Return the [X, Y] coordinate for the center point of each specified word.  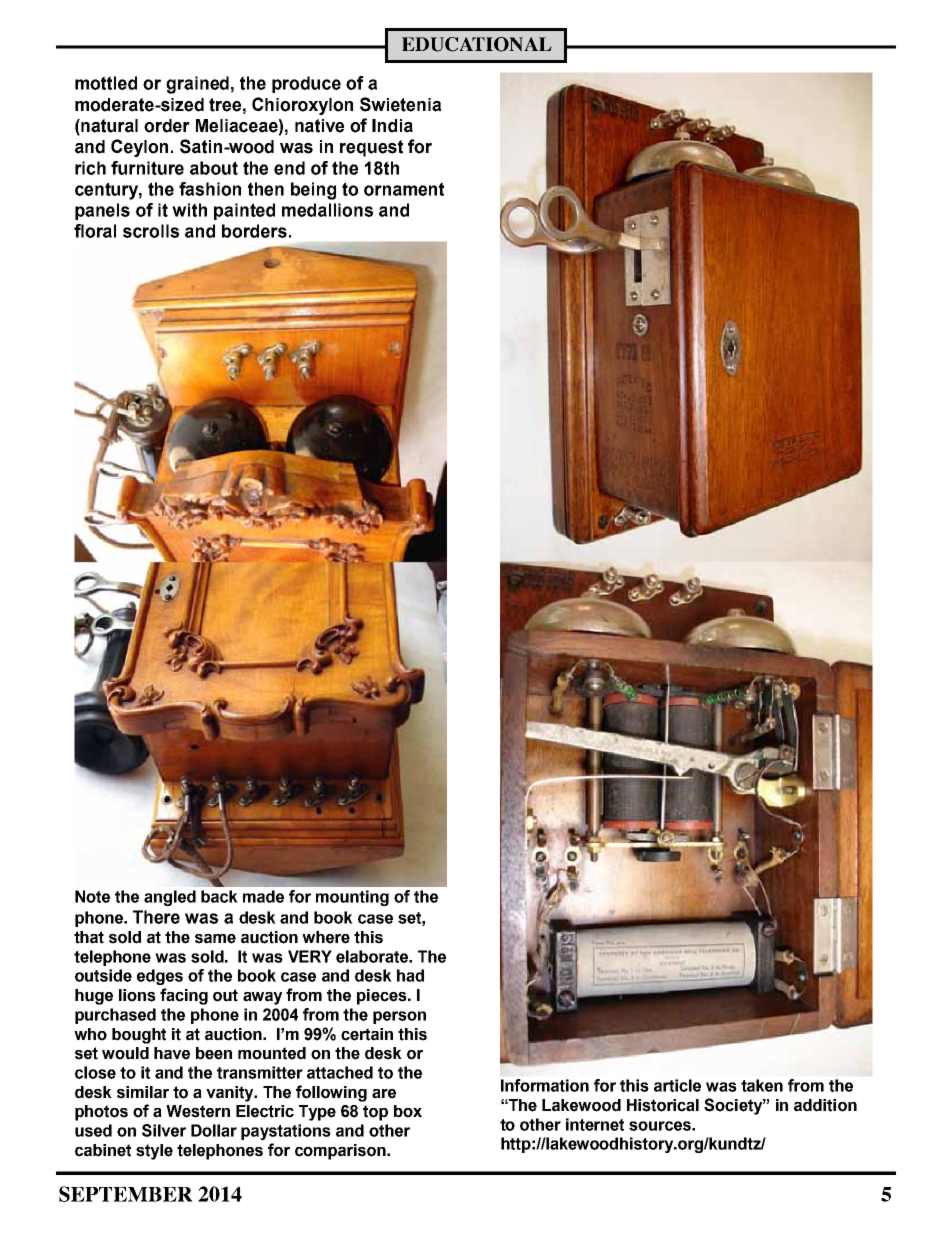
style [154, 1152]
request [371, 148]
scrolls [151, 231]
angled [170, 898]
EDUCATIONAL [477, 44]
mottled [106, 83]
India [392, 126]
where [326, 937]
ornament [404, 189]
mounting [352, 898]
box [408, 1111]
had [410, 975]
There [156, 917]
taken [762, 1085]
